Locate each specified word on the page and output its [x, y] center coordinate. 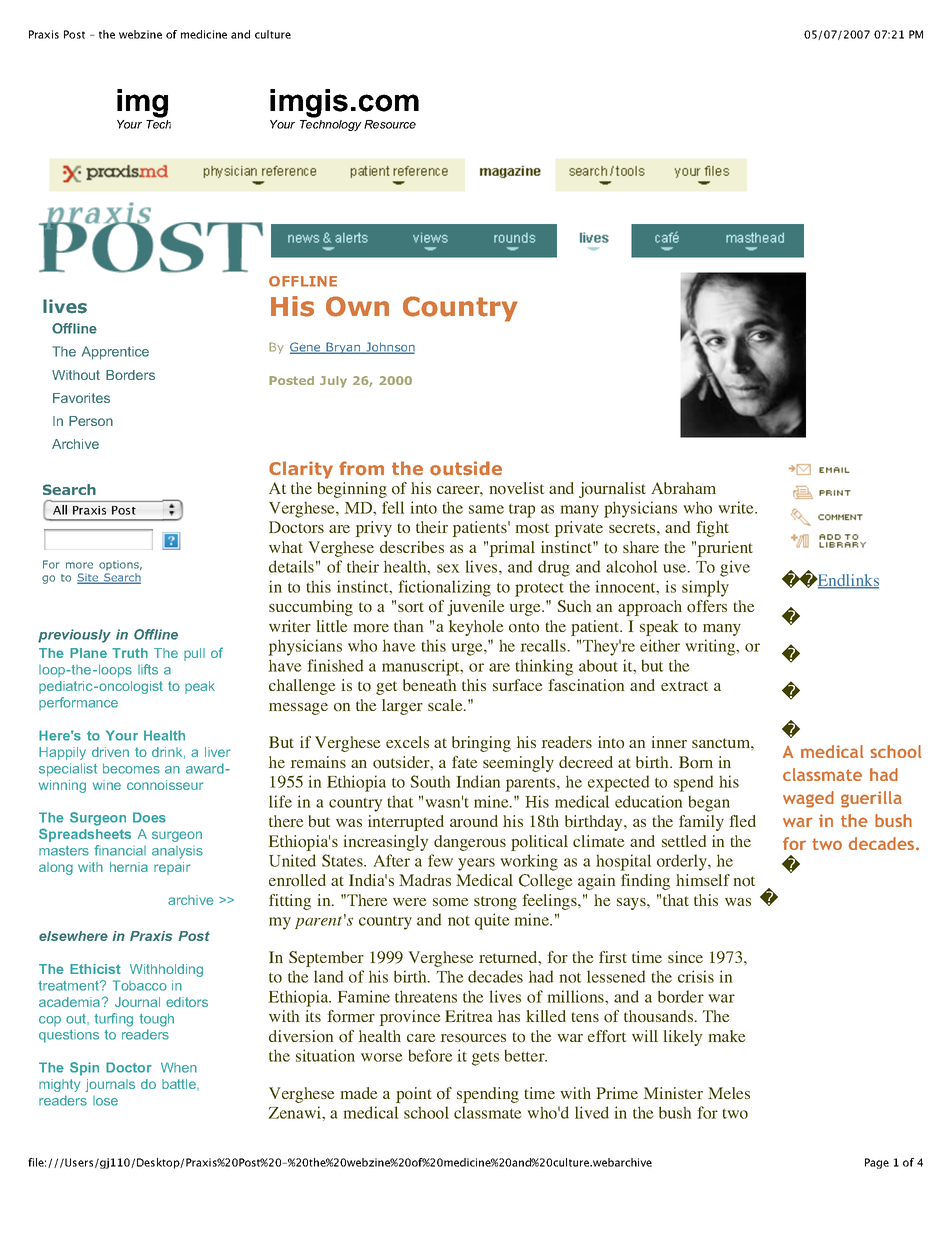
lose [105, 1101]
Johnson [389, 348]
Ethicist [95, 969]
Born [696, 762]
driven [110, 752]
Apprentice [115, 353]
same [486, 509]
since [685, 957]
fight [713, 529]
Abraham [683, 488]
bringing [481, 744]
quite [492, 921]
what [286, 547]
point [414, 1095]
